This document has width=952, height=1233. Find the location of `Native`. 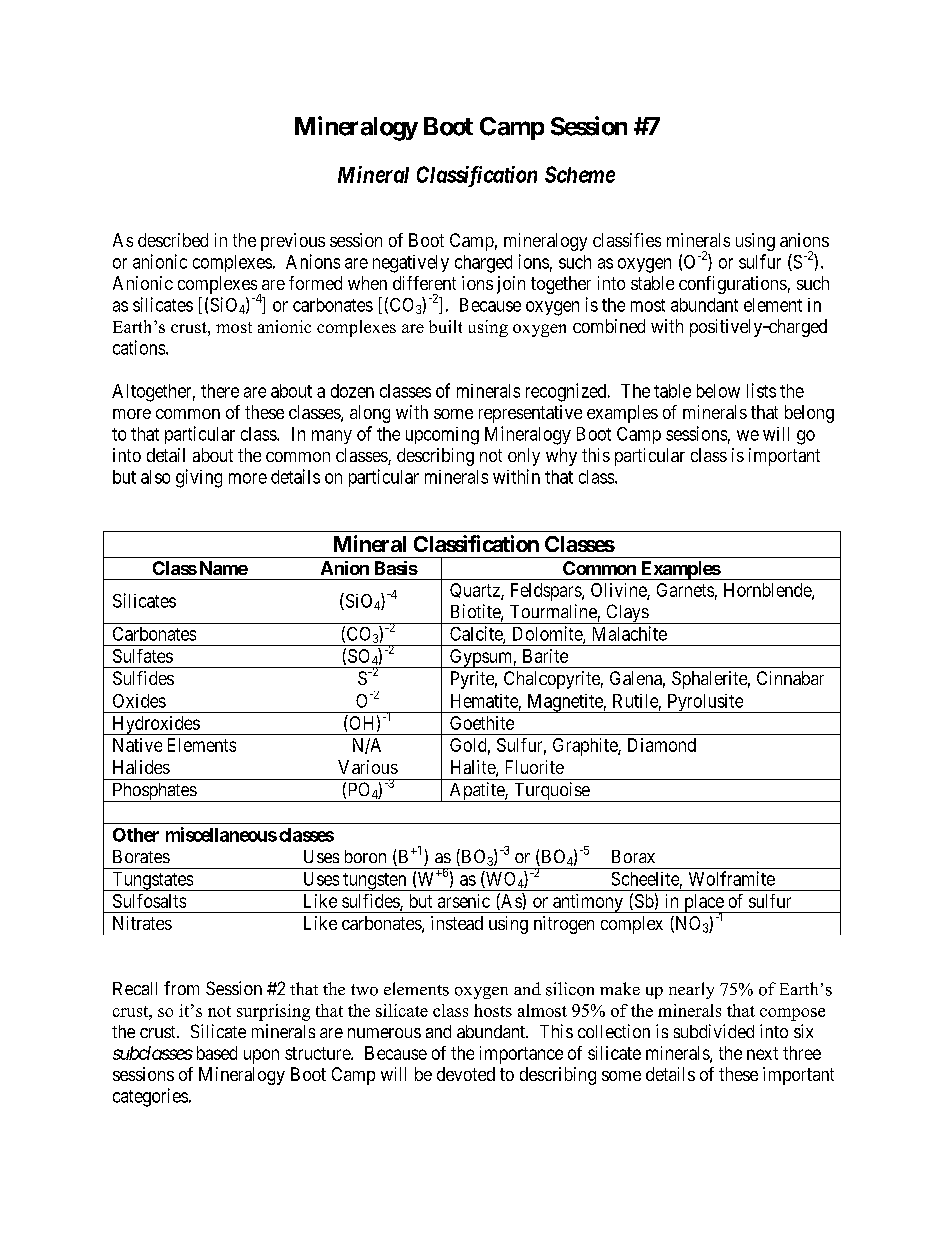

Native is located at coordinates (137, 745).
